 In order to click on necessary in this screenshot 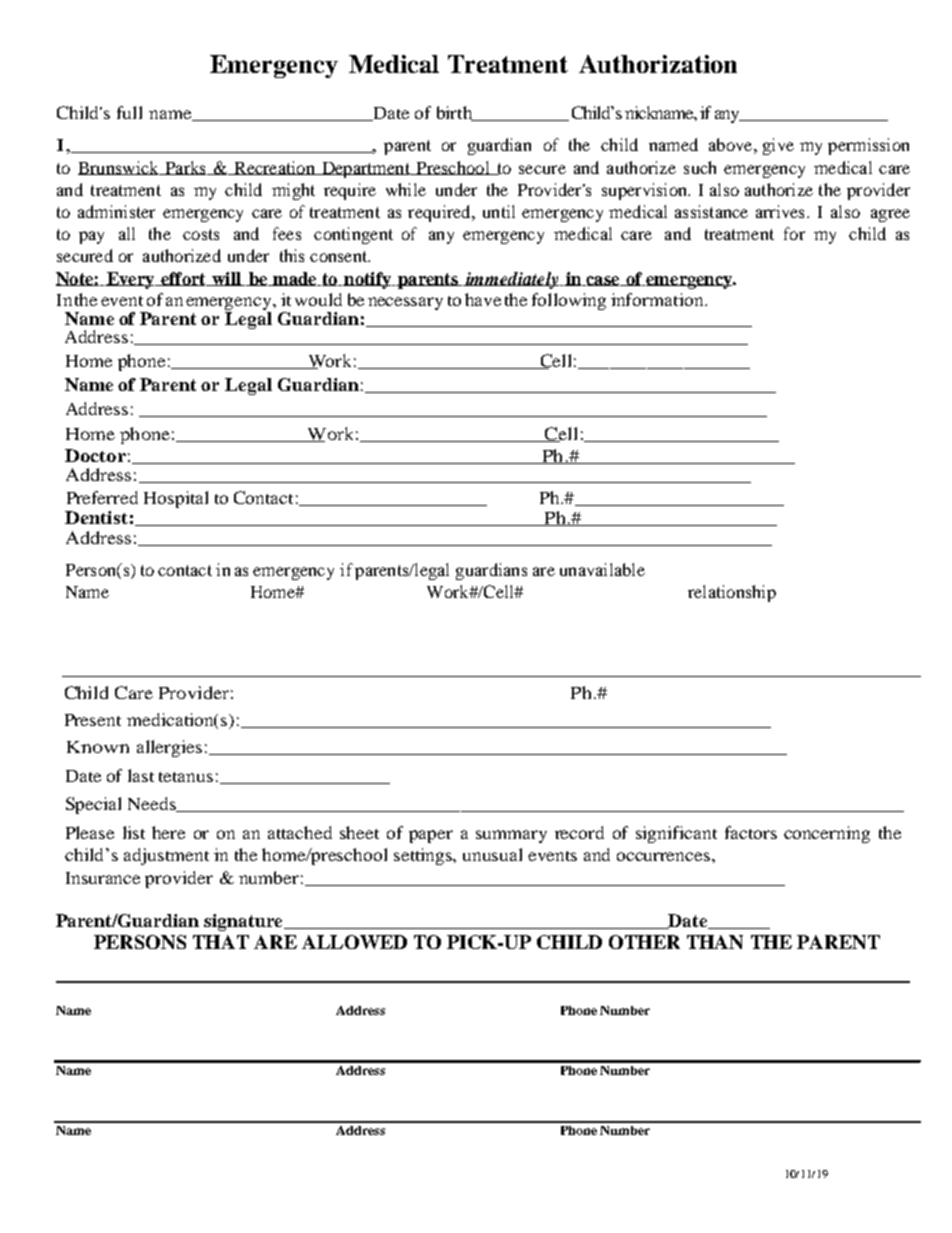, I will do `click(405, 303)`.
